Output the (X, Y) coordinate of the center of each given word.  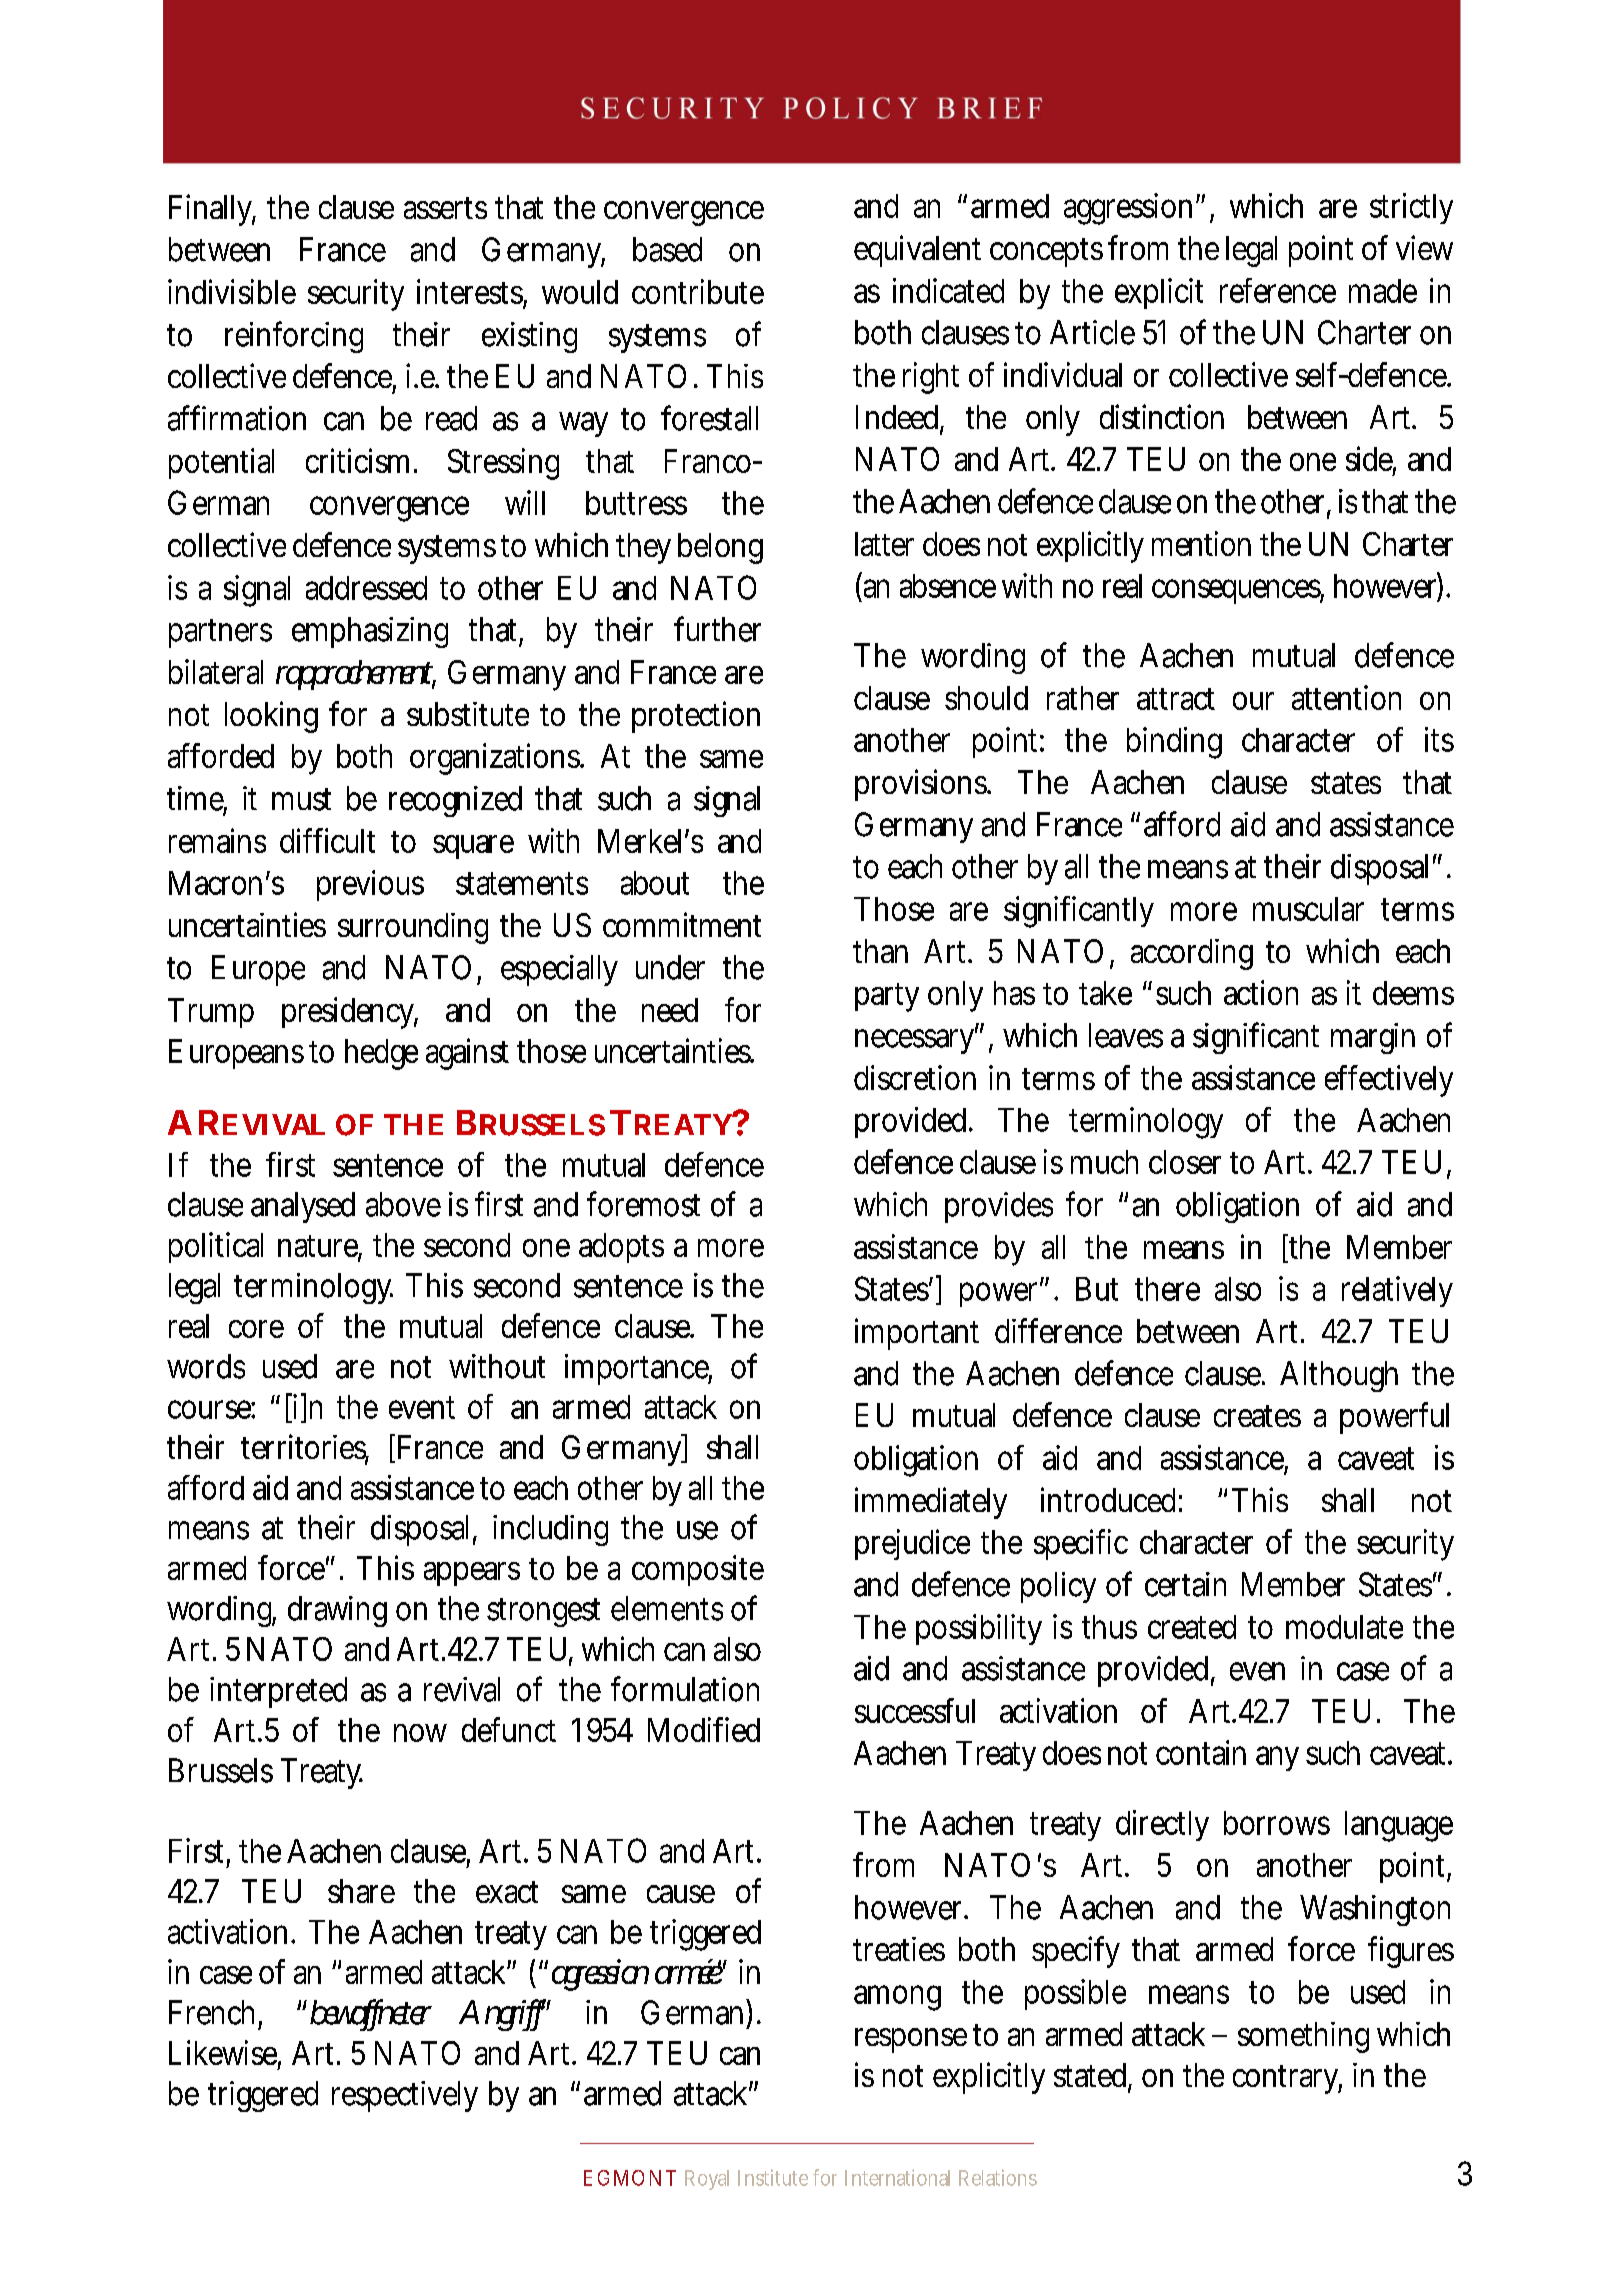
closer (1185, 1162)
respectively (405, 2096)
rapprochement (356, 675)
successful (915, 1710)
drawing (337, 1611)
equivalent (917, 251)
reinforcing (294, 337)
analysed (303, 1207)
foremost (643, 1204)
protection (696, 717)
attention (1346, 697)
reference (1278, 290)
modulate (1344, 1627)
